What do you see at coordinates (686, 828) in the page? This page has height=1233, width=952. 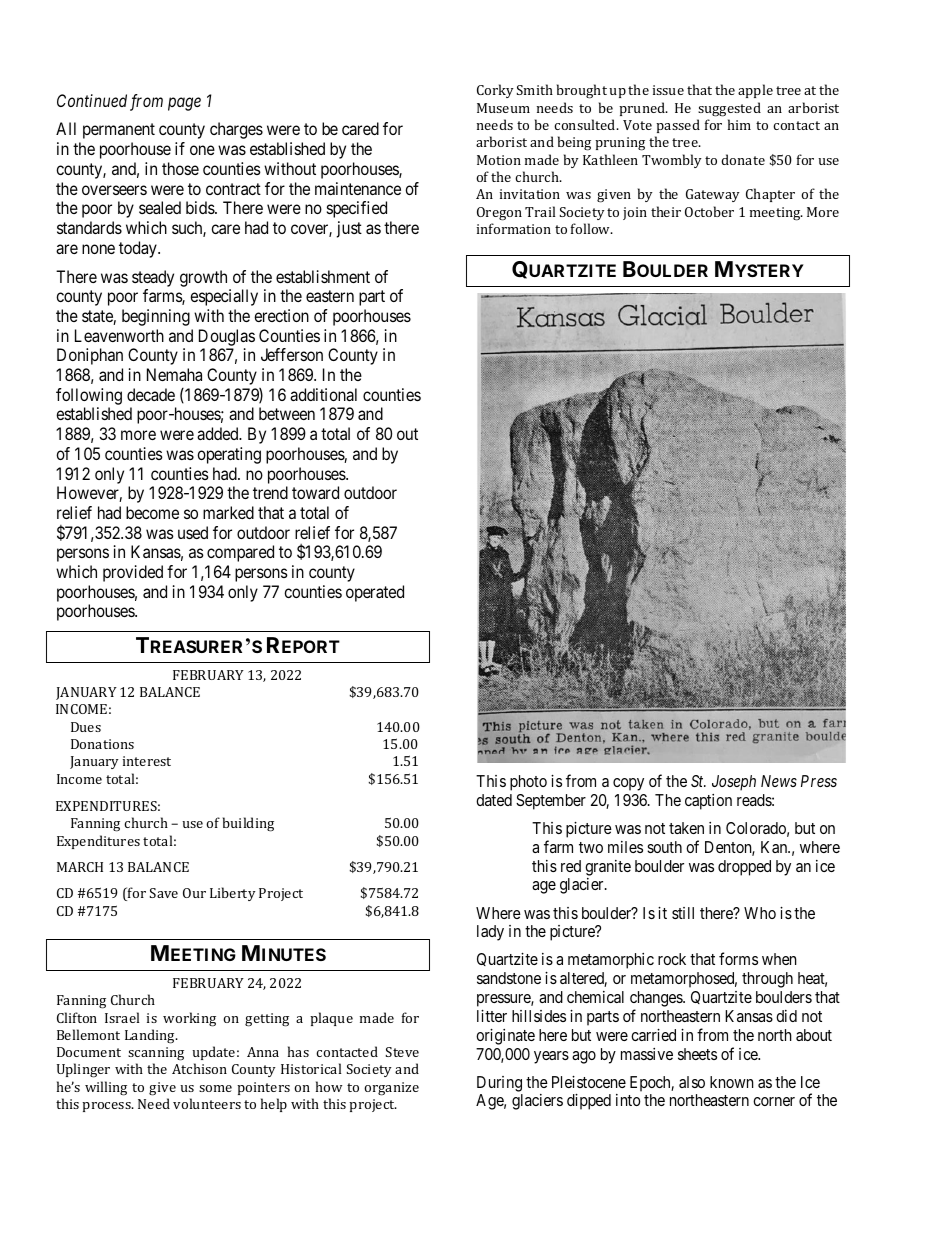 I see `taken` at bounding box center [686, 828].
